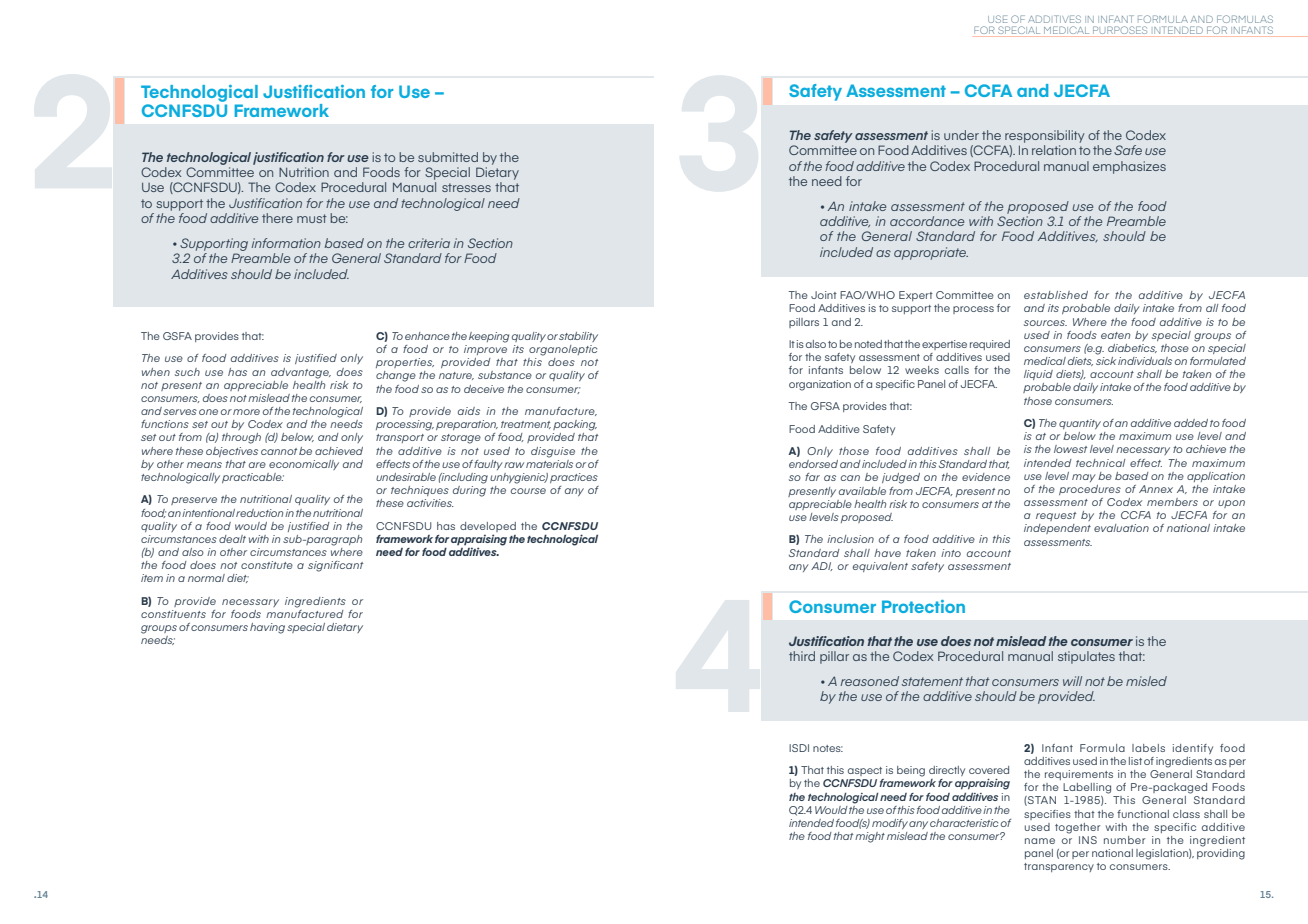 This screenshot has width=1308, height=924. Describe the element at coordinates (870, 837) in the screenshot. I see `might` at that location.
